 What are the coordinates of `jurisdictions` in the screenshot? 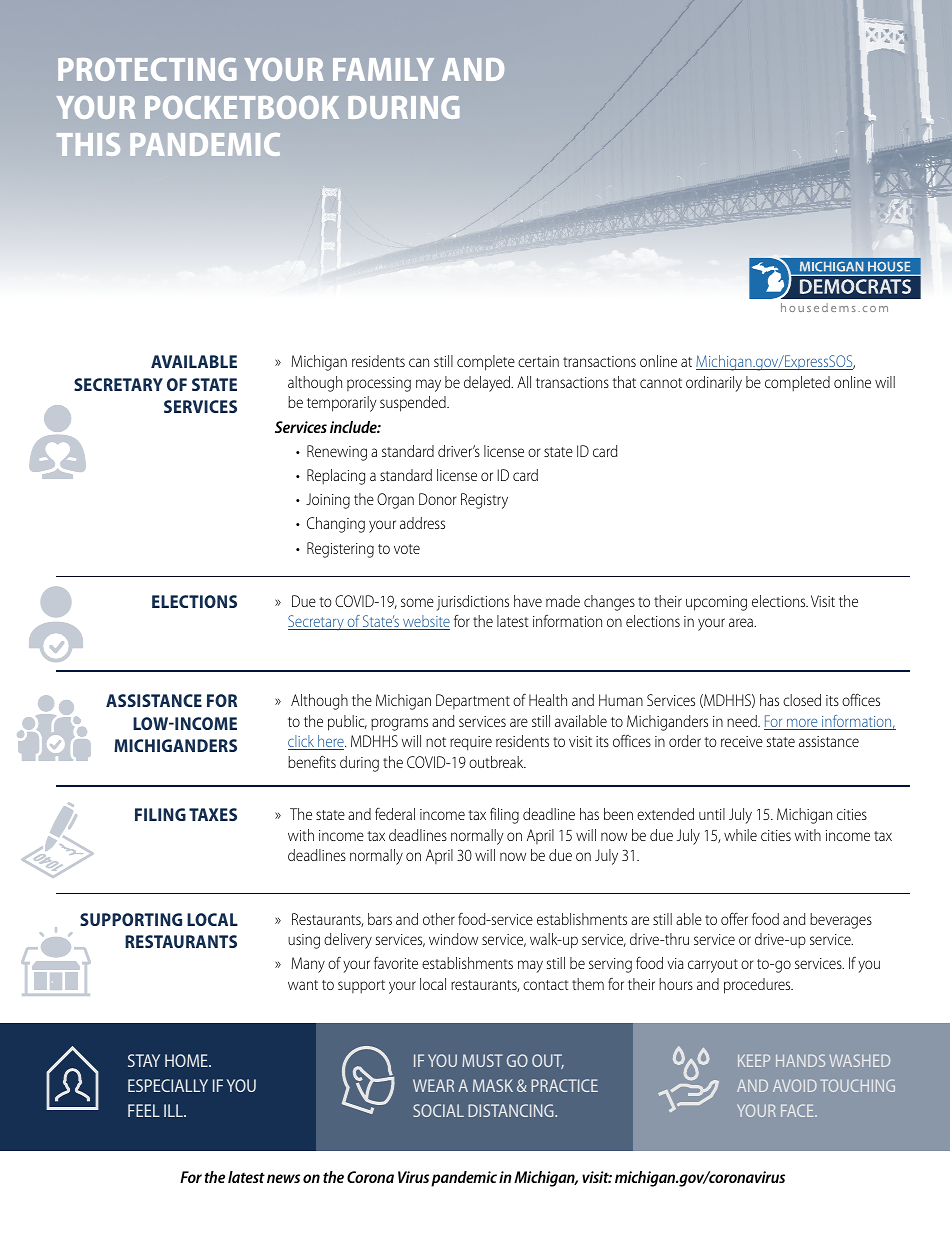 It's located at (473, 603).
